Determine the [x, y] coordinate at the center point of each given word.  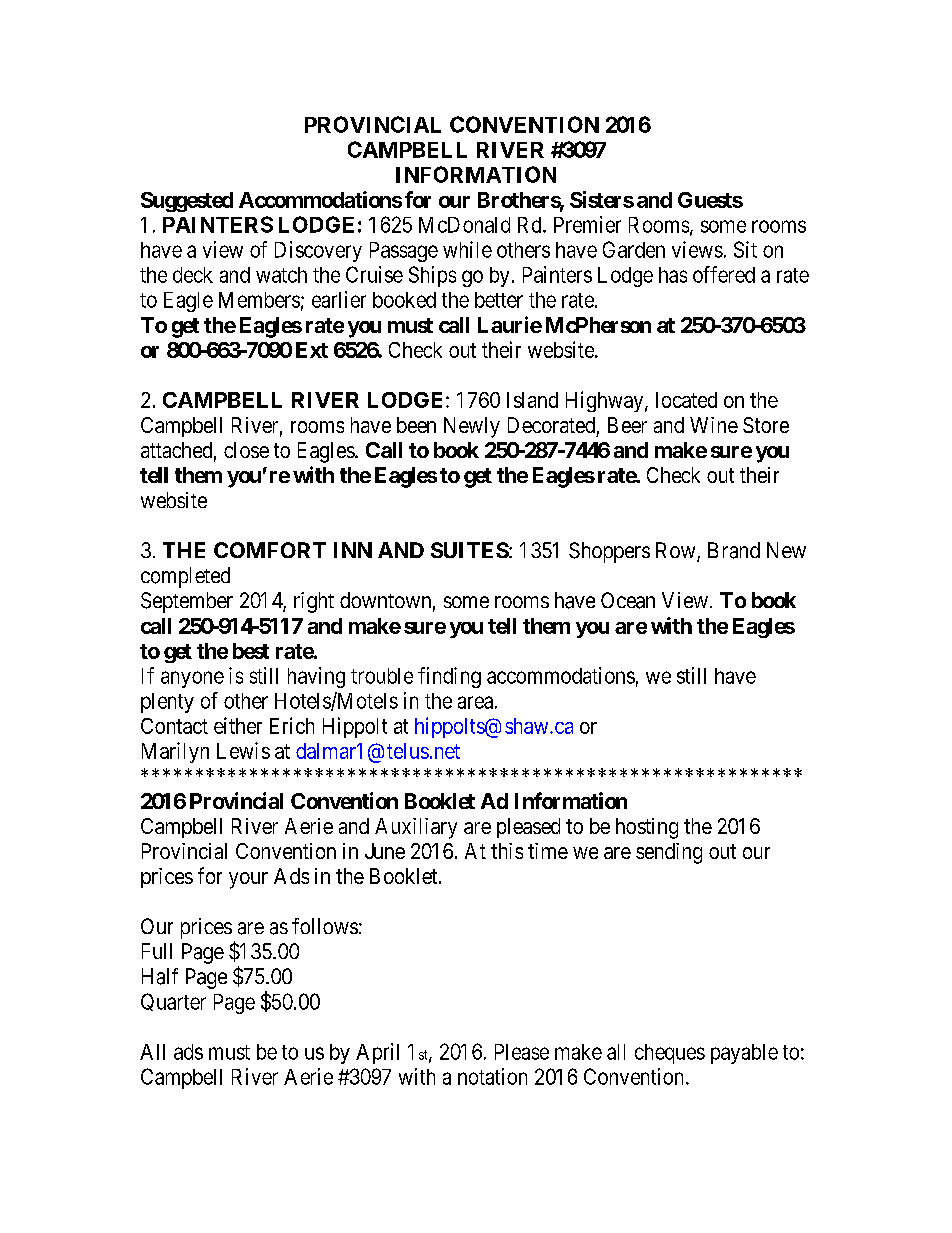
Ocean [628, 600]
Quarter [173, 1002]
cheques [670, 1054]
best [251, 651]
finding [449, 677]
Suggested [187, 202]
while [467, 249]
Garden [634, 249]
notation [492, 1076]
